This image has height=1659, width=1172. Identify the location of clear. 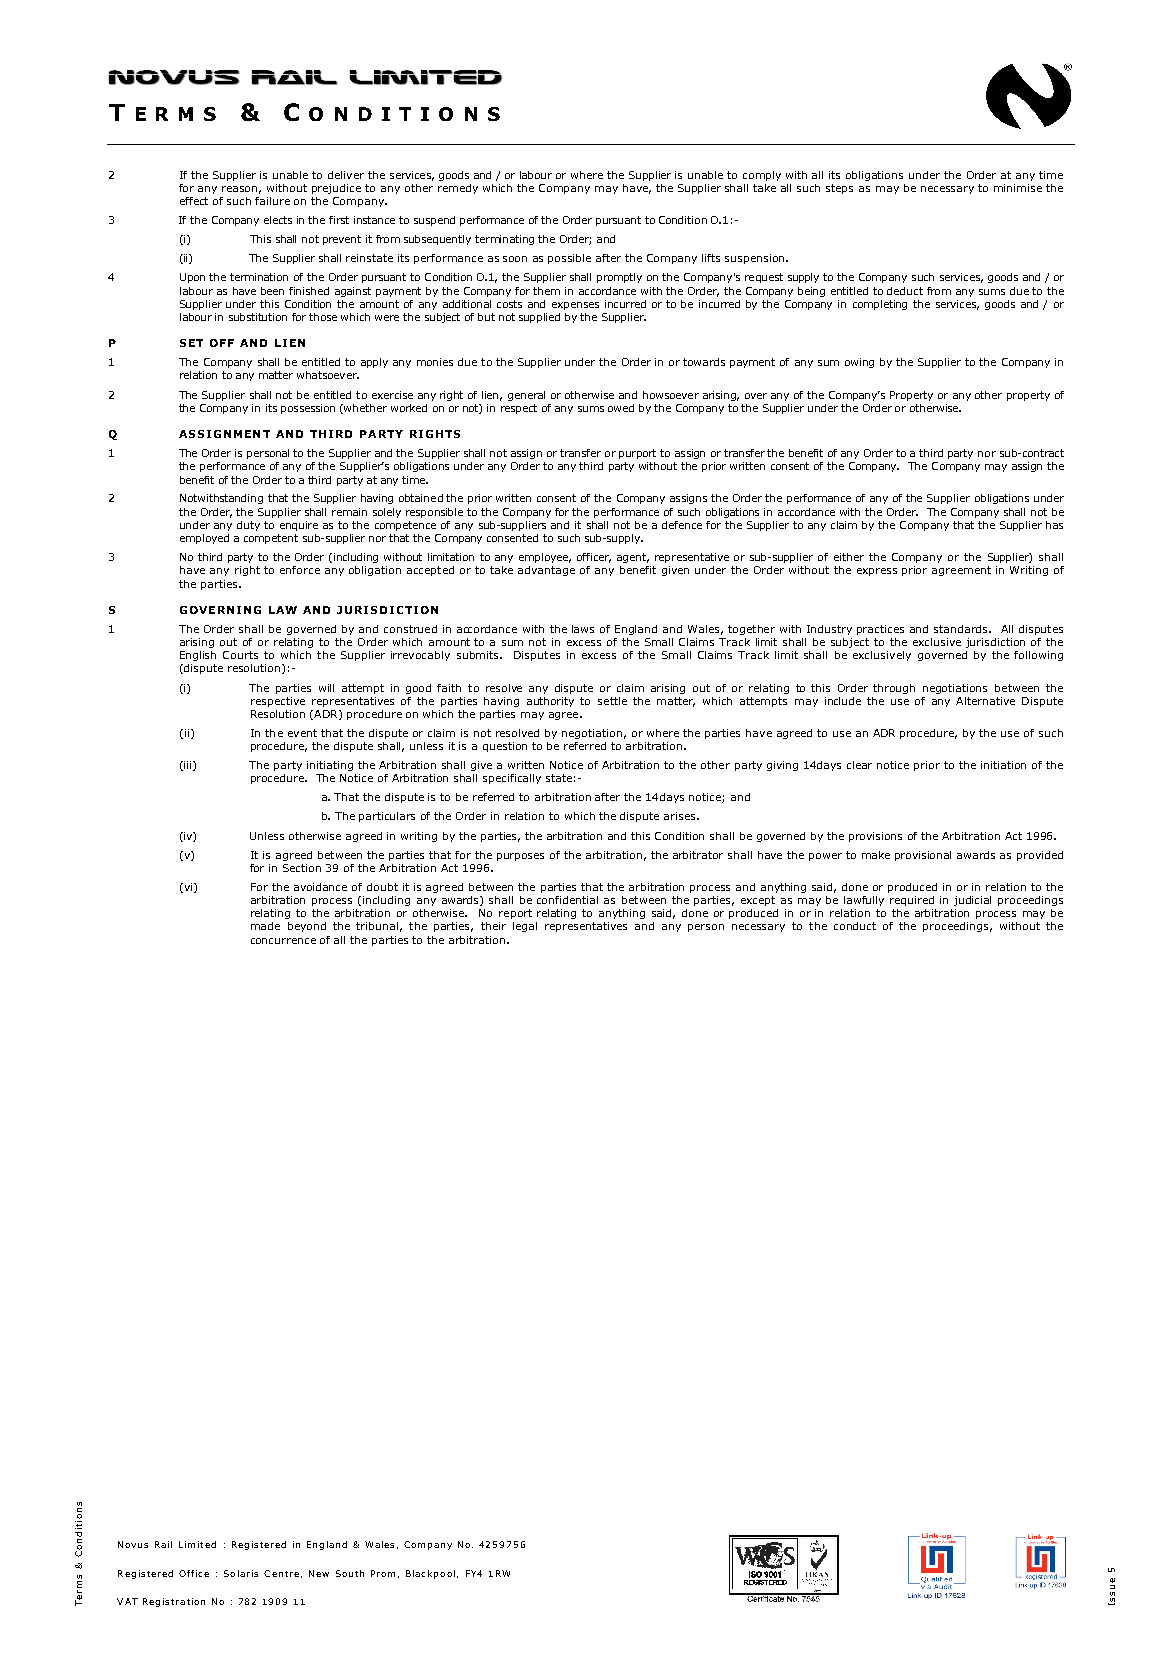
(859, 765).
